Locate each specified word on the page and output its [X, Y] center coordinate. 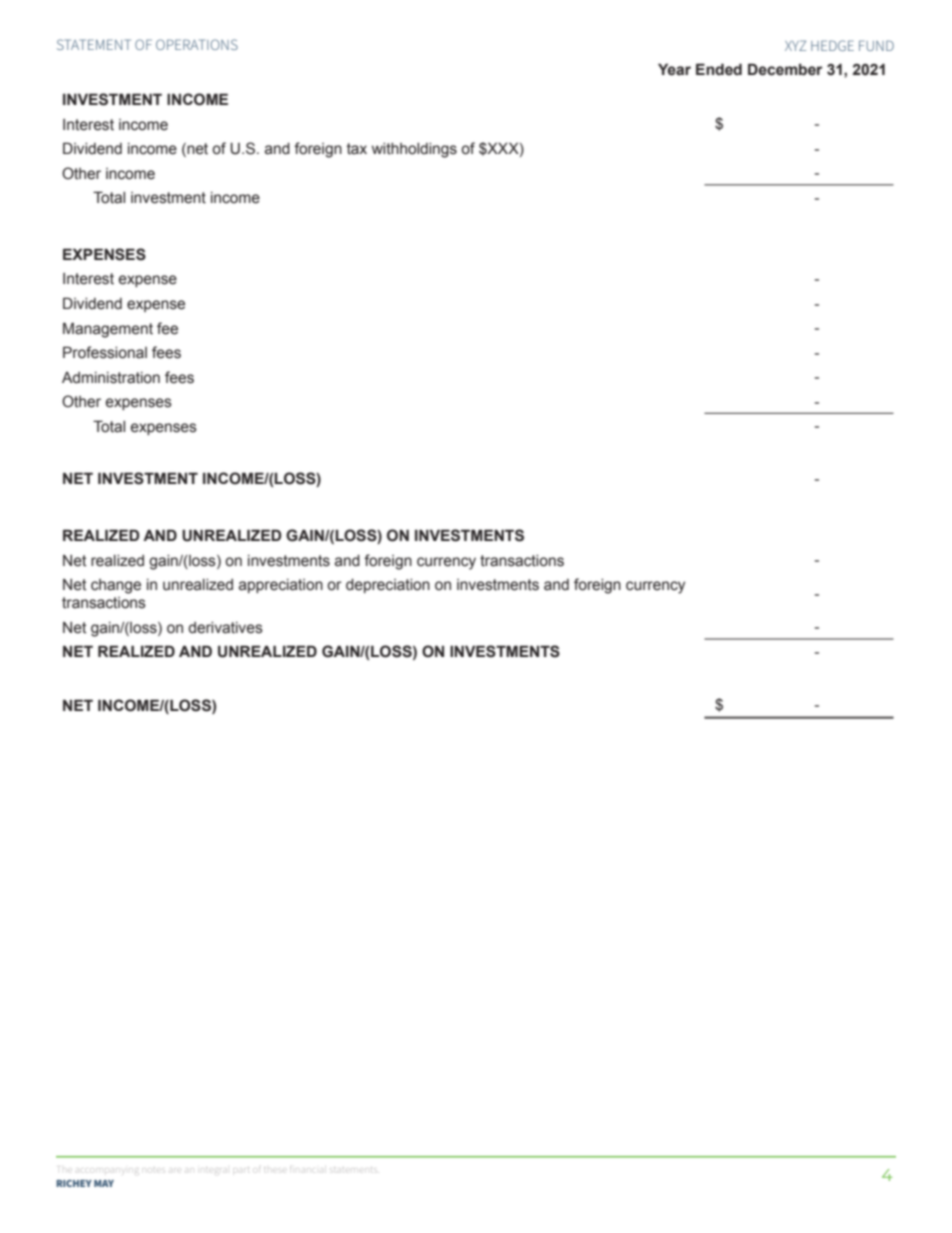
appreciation [281, 586]
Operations [197, 44]
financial [307, 1168]
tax [357, 149]
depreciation [388, 586]
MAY [104, 1183]
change [116, 586]
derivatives [225, 628]
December [785, 69]
